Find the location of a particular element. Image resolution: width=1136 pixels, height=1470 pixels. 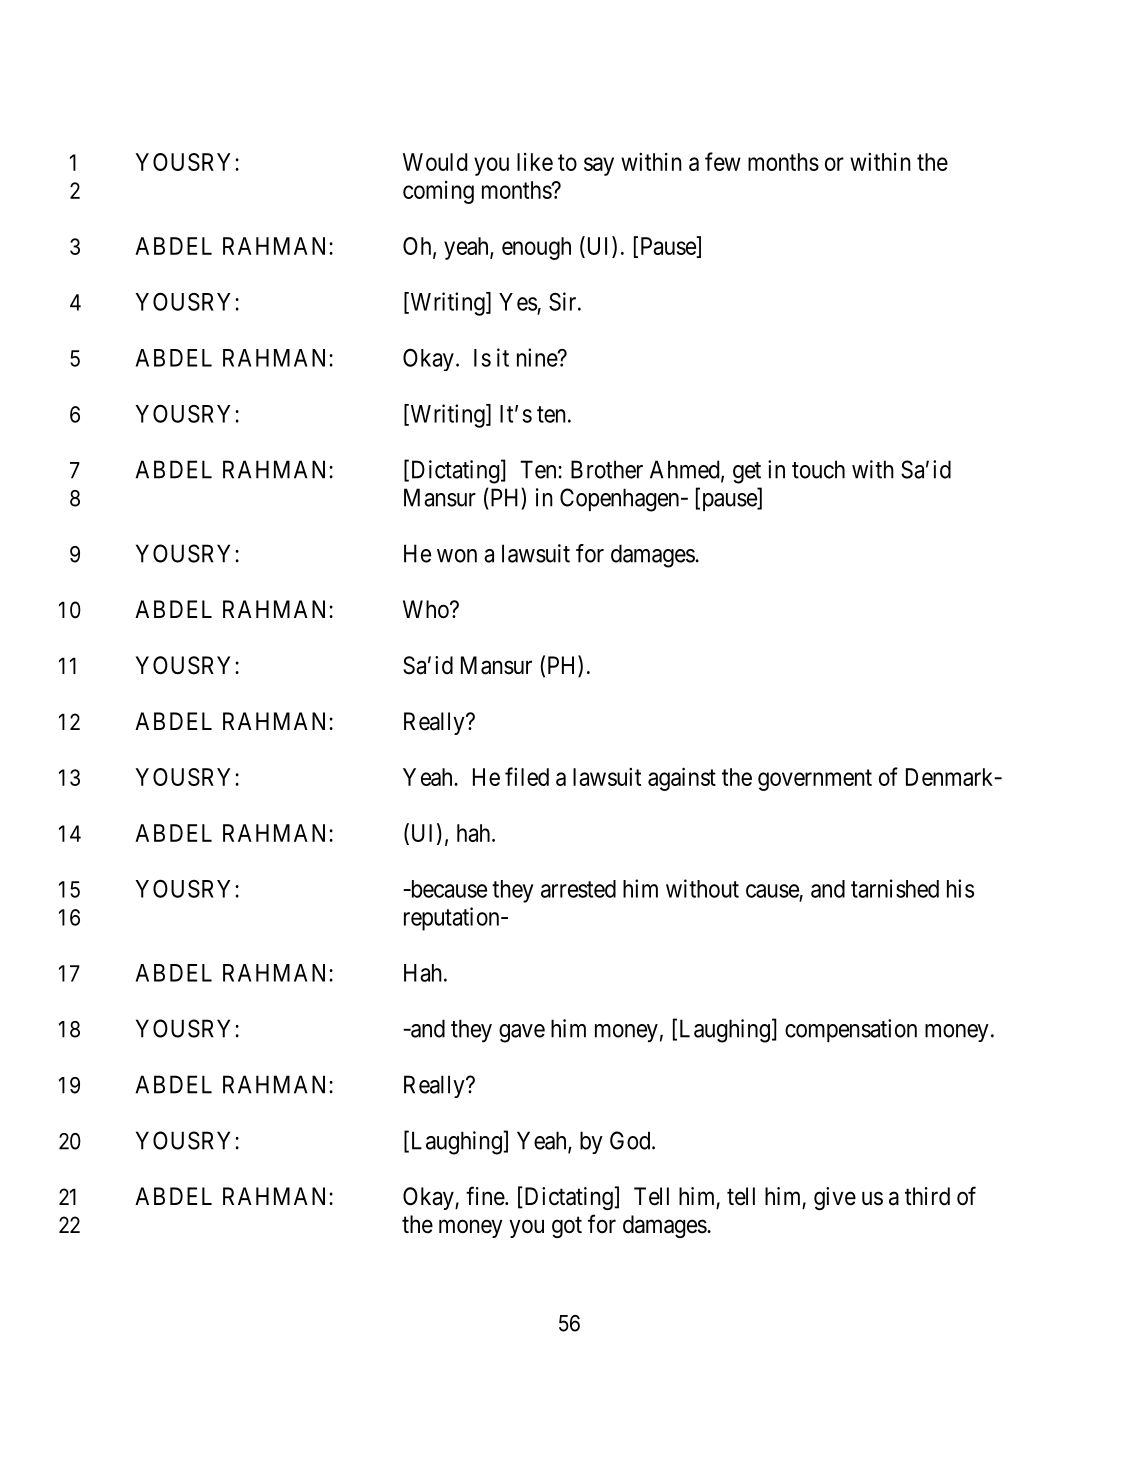

coming is located at coordinates (438, 192).
